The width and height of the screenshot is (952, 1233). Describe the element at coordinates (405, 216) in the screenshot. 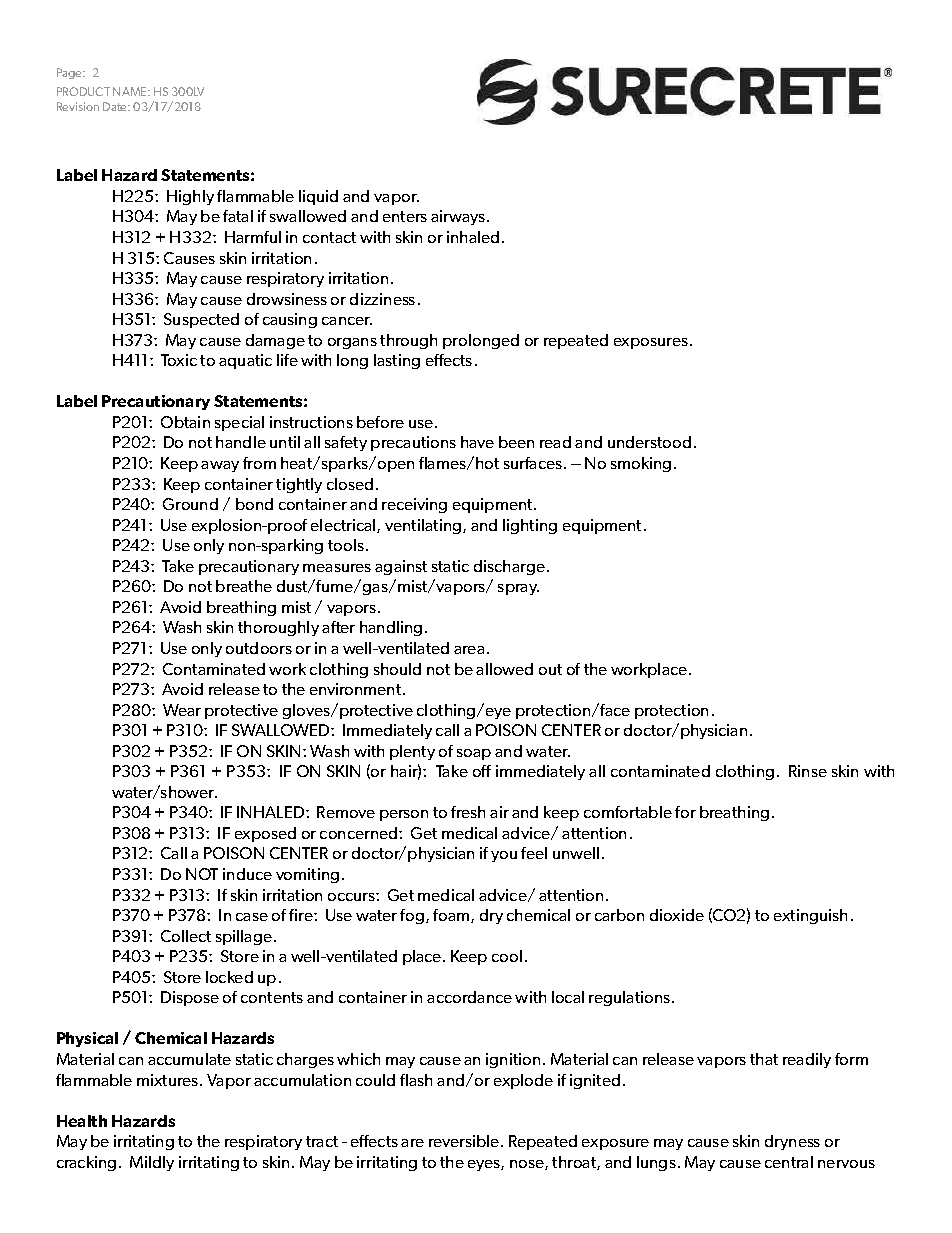

I see `enters` at that location.
